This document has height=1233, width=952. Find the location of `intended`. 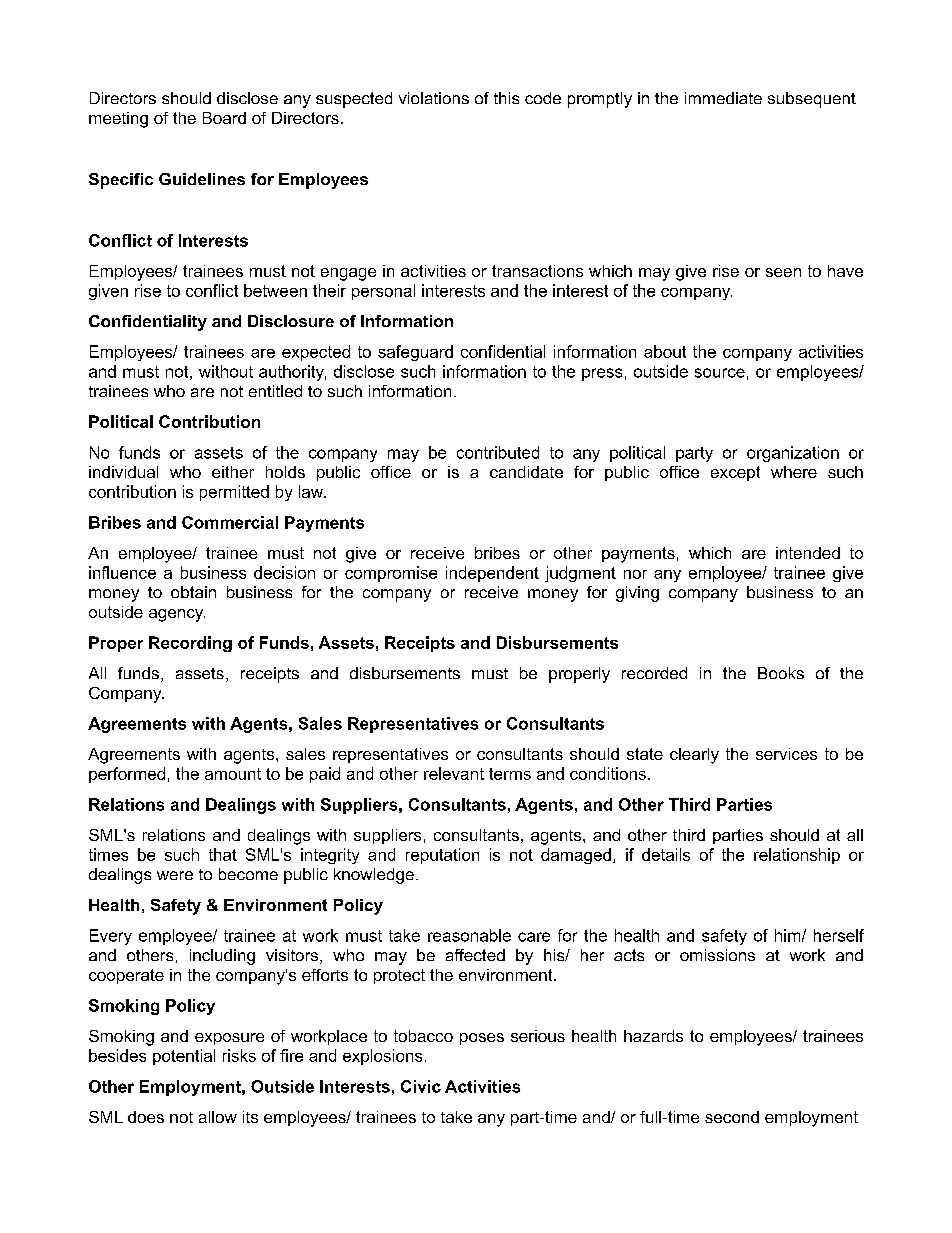

intended is located at coordinates (808, 553).
